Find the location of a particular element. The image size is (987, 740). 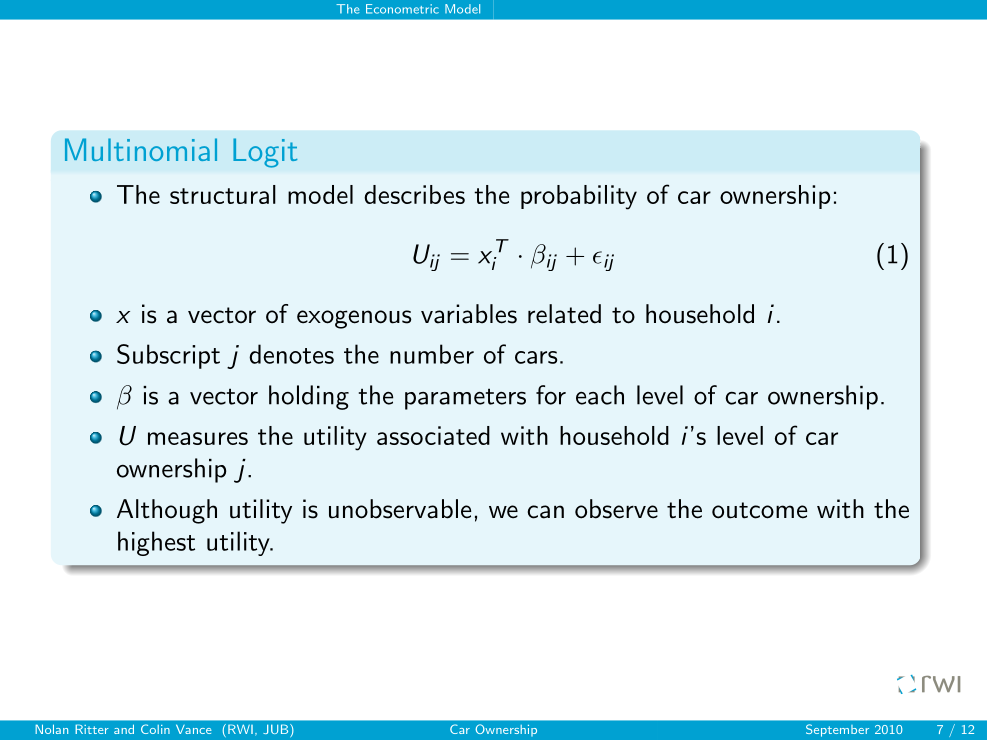

and is located at coordinates (124, 729).
